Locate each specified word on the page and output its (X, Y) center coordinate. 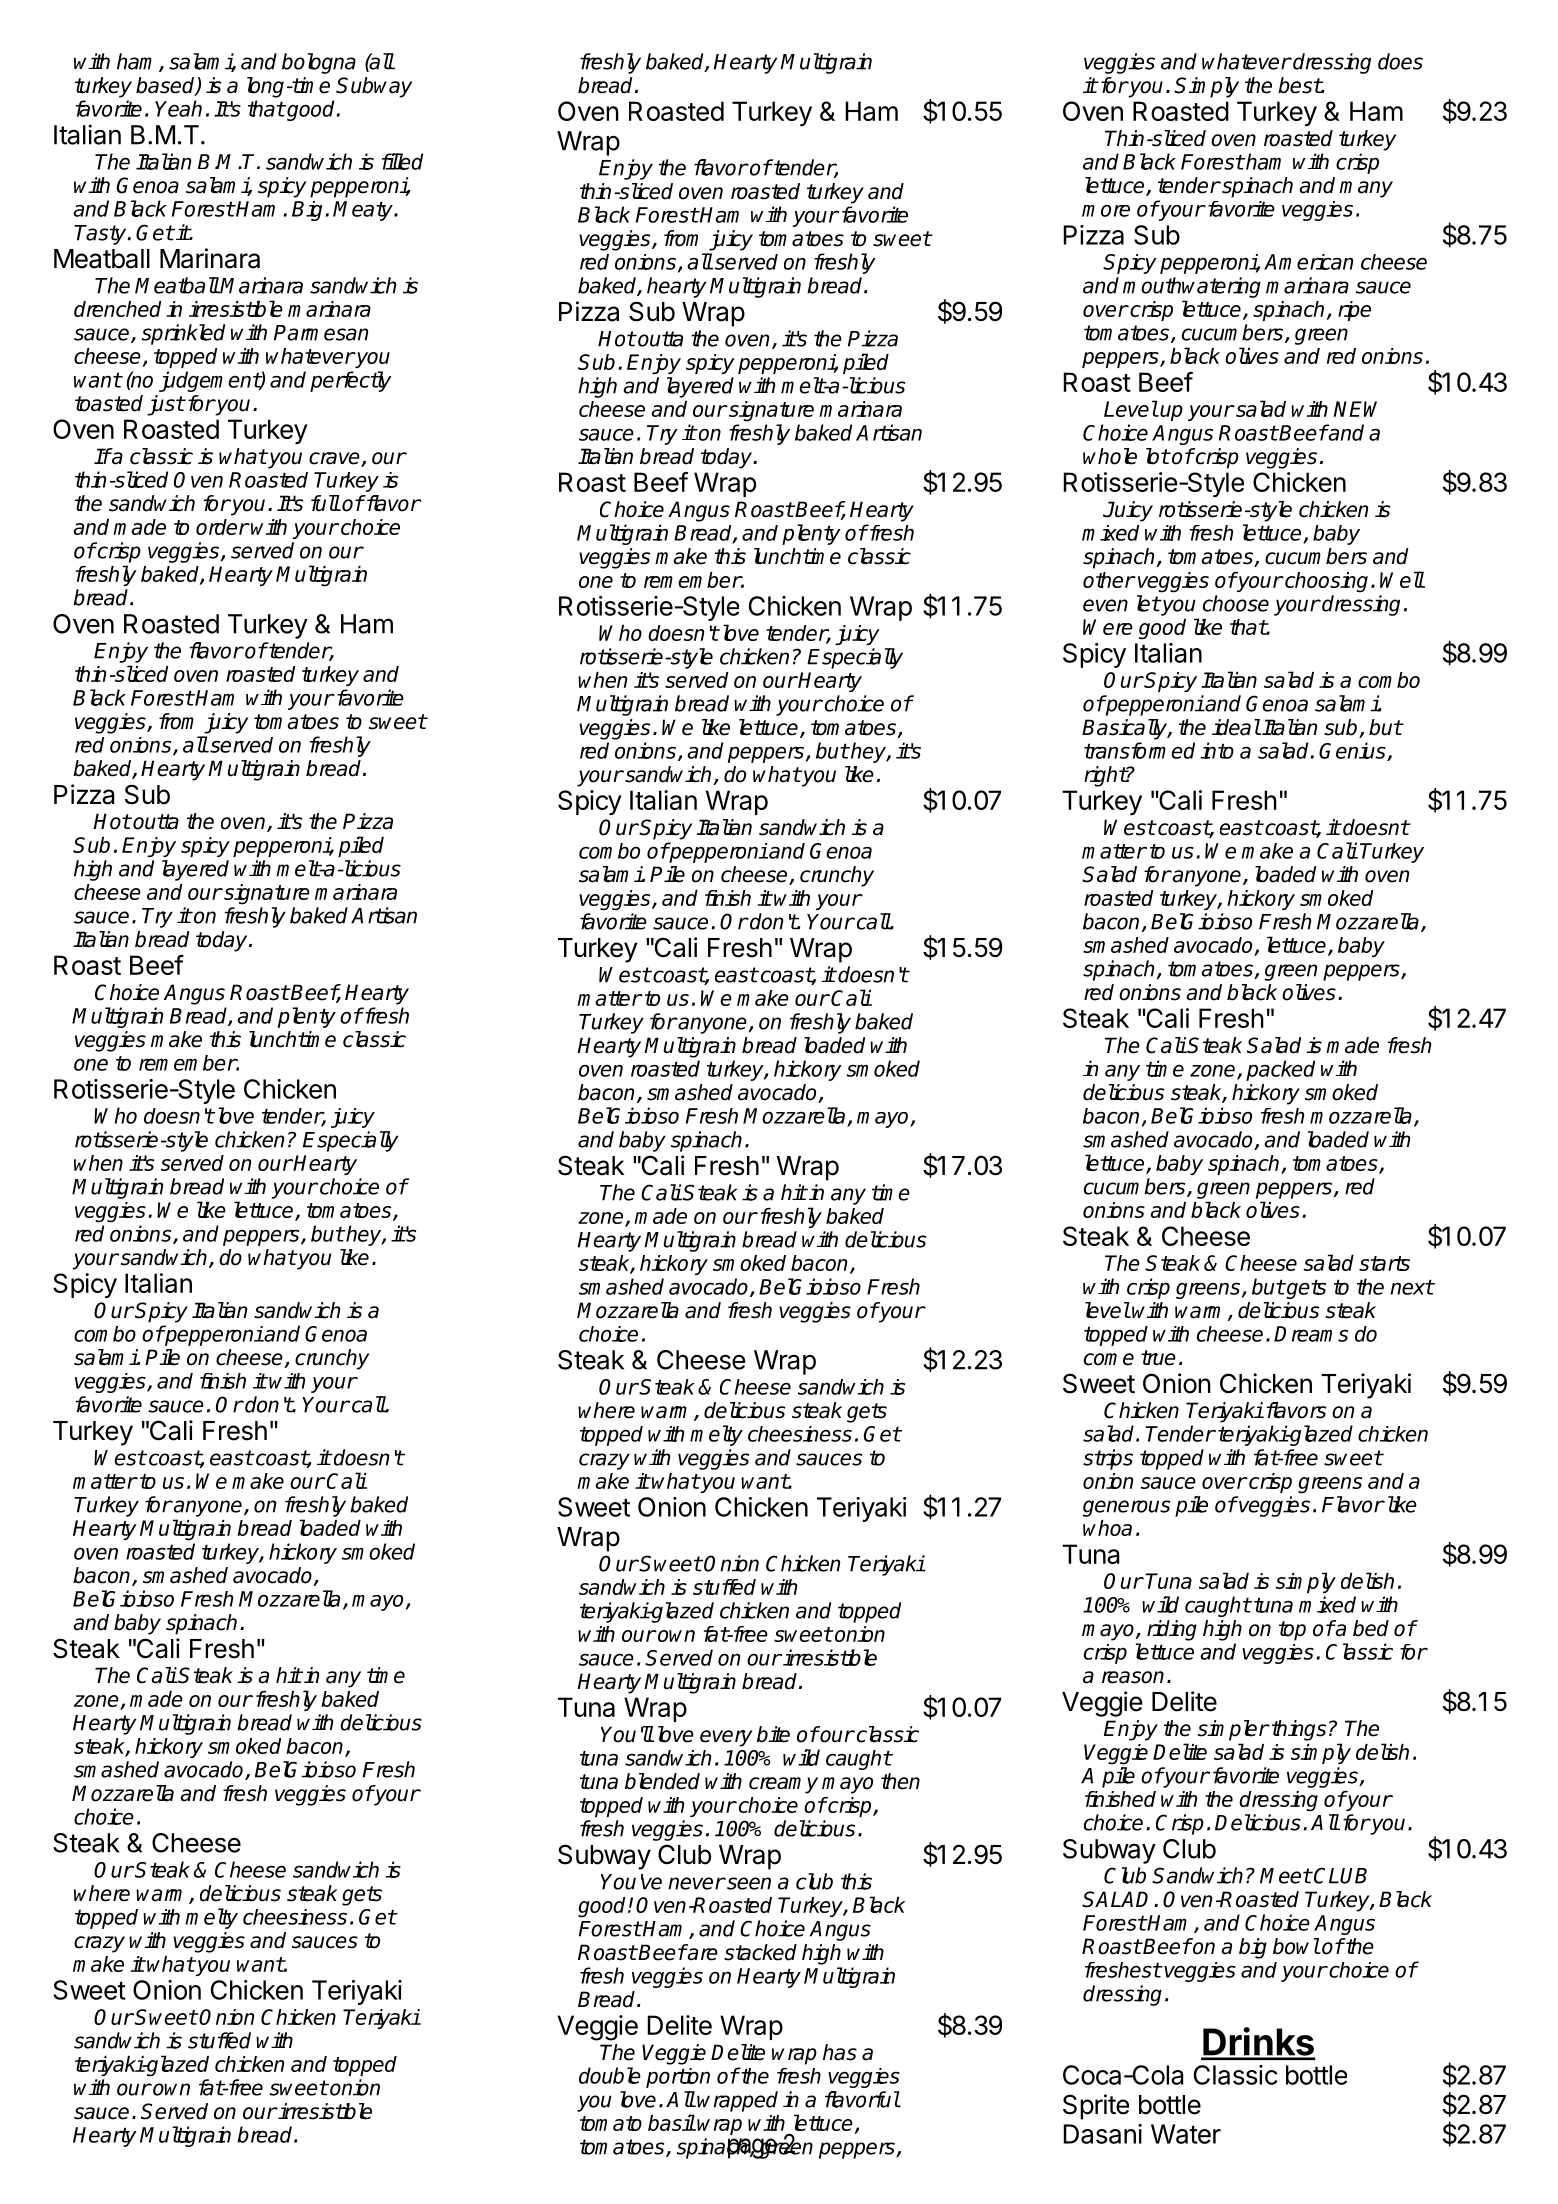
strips (1108, 1459)
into (1217, 750)
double (610, 2075)
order (222, 527)
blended (662, 1781)
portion (678, 2078)
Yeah (178, 108)
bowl (1296, 1946)
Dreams (1311, 1334)
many (1366, 189)
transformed (1139, 750)
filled (402, 161)
